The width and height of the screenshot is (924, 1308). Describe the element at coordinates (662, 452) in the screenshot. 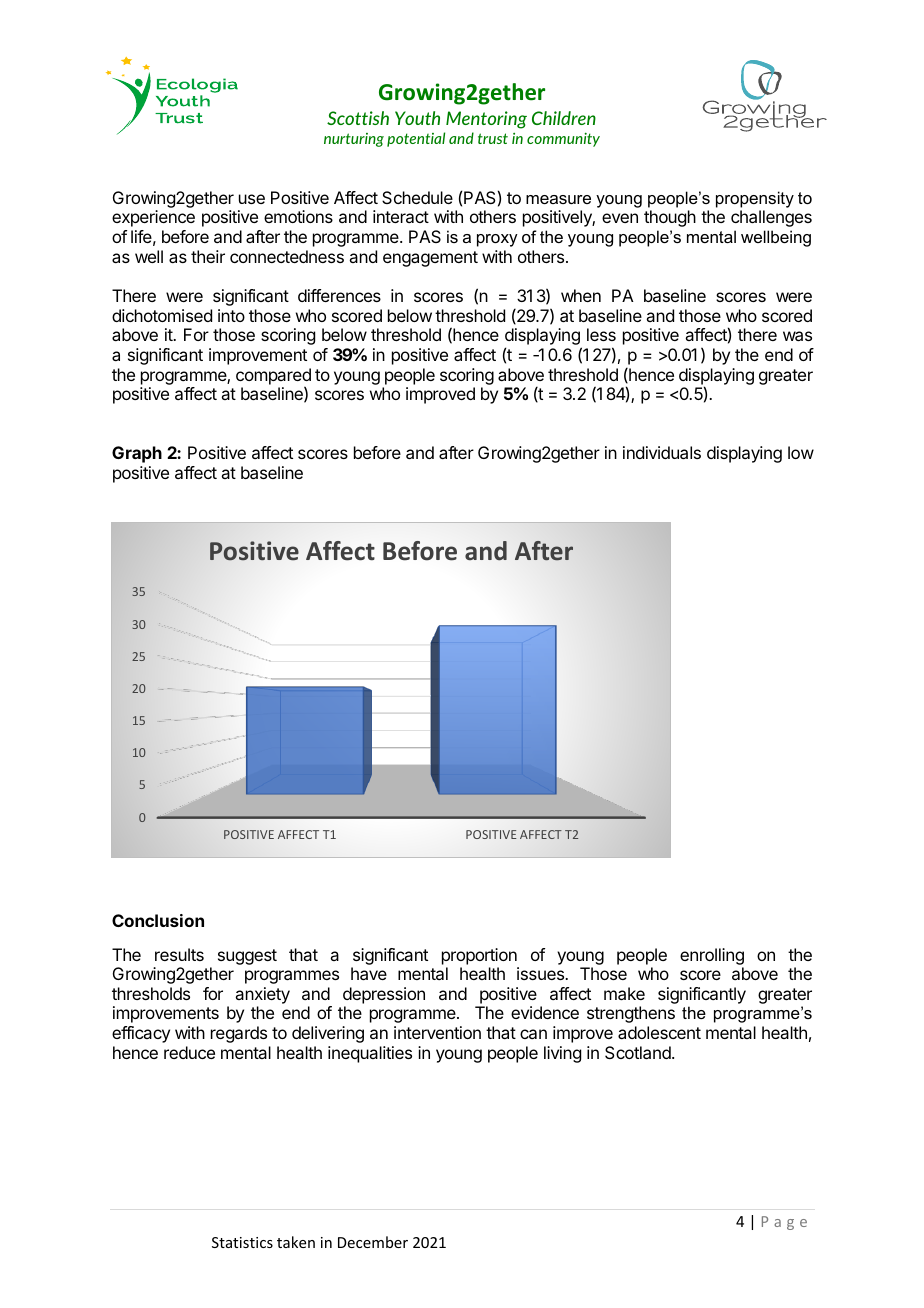

I see `individuals` at that location.
